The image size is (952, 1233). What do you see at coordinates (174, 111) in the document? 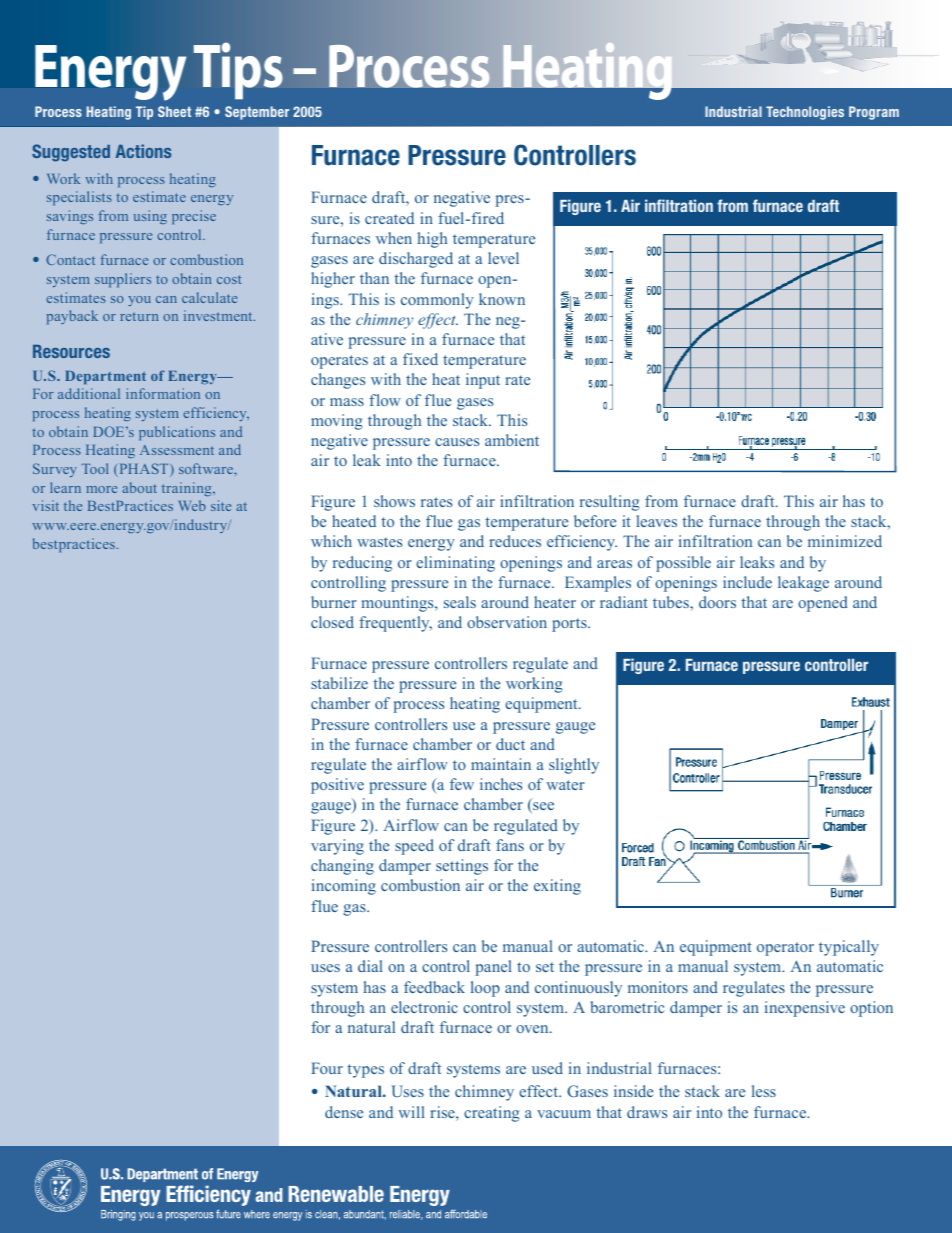
I see `Sheet` at bounding box center [174, 111].
